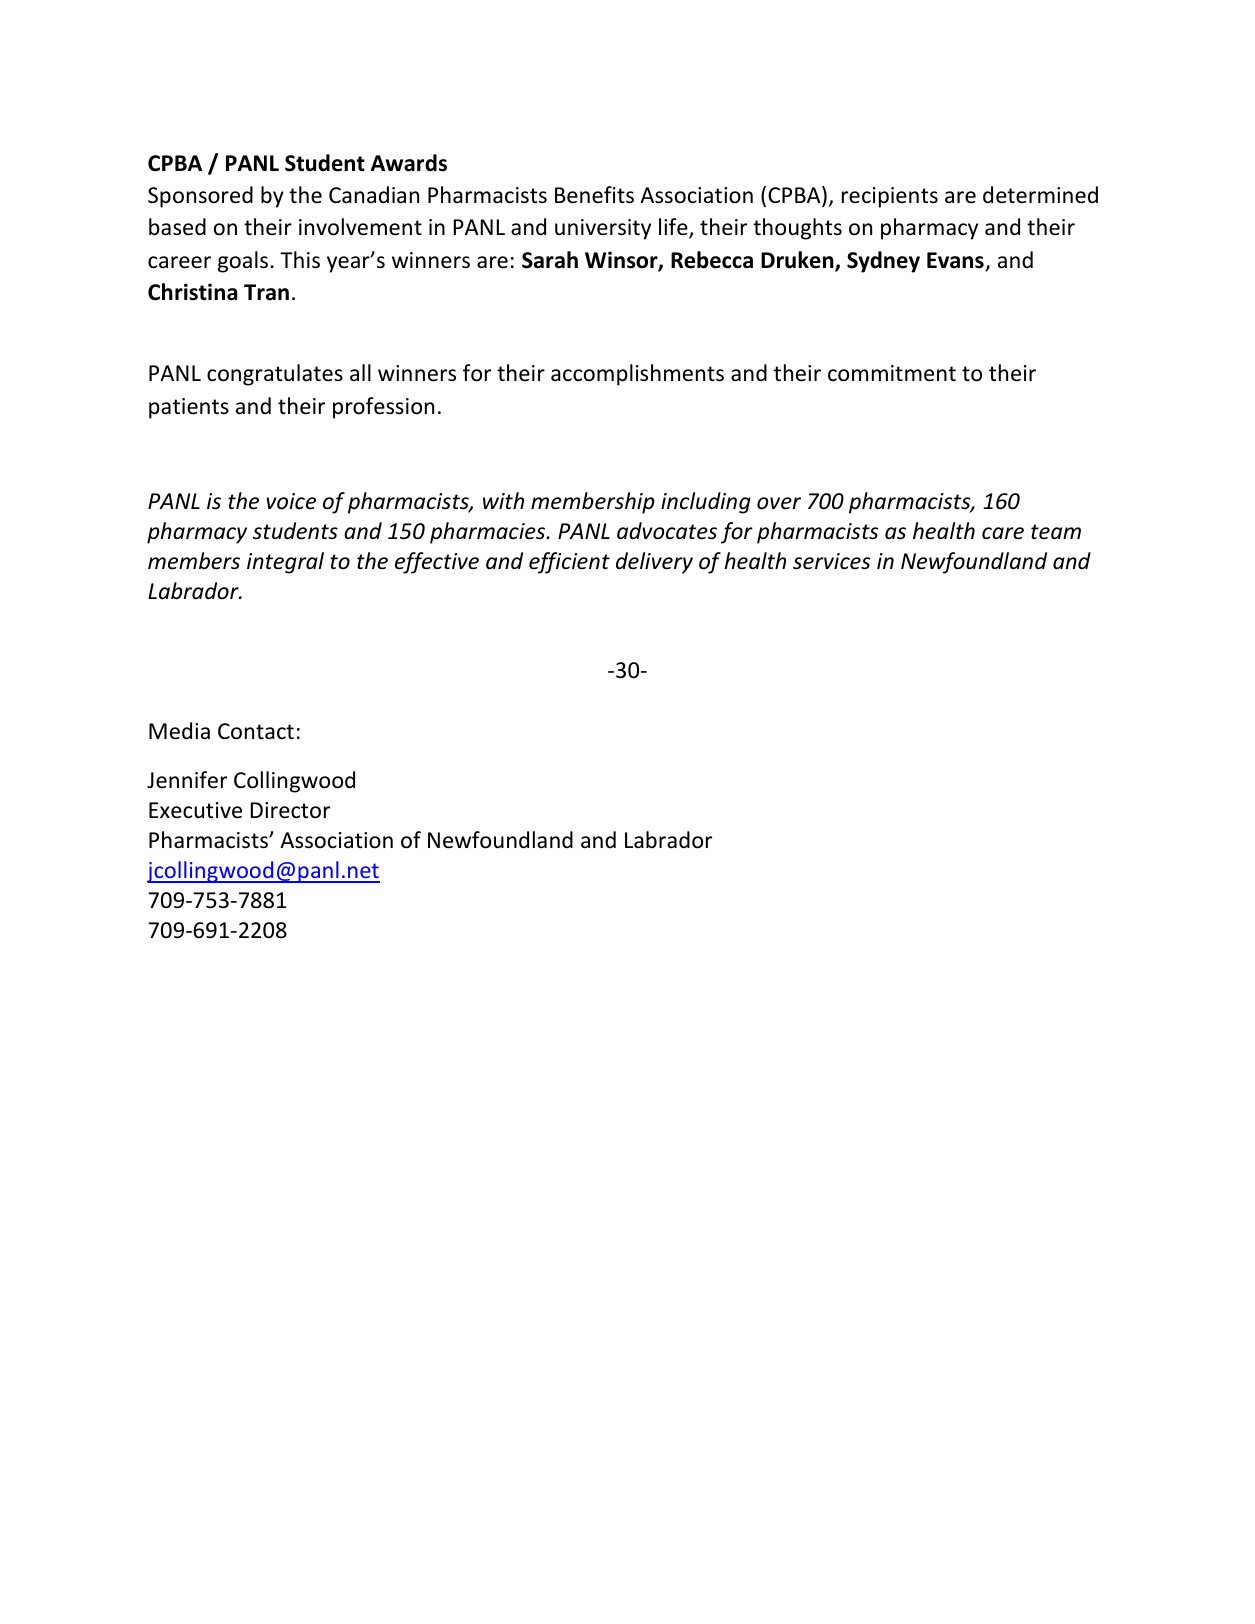 This document has height=1624, width=1255. I want to click on commitment, so click(892, 373).
